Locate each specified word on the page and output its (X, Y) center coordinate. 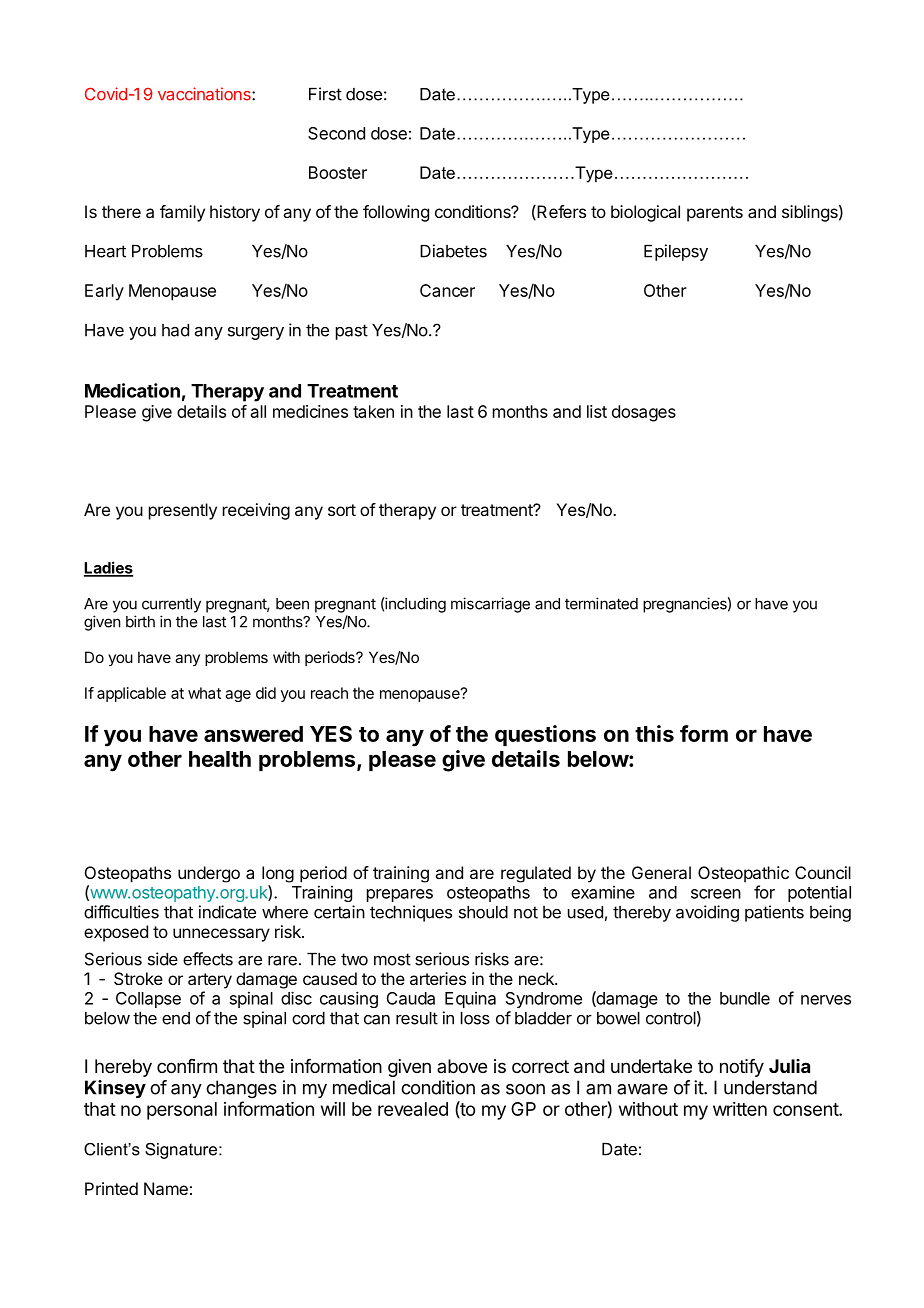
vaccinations (205, 94)
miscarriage (490, 605)
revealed (413, 1109)
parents (715, 214)
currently (171, 605)
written (740, 1109)
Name (166, 1188)
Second (336, 133)
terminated (601, 603)
